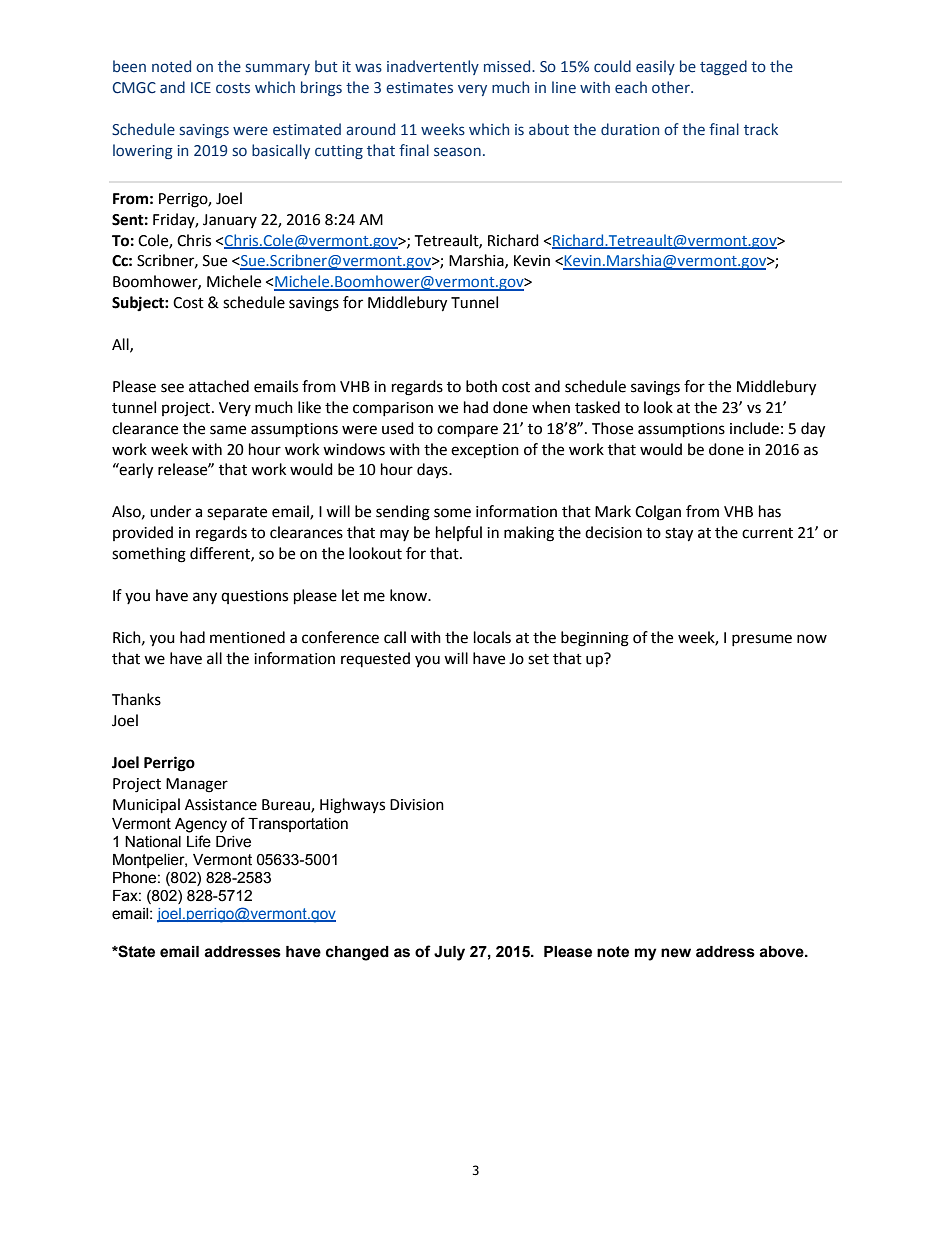 The image size is (952, 1233). Describe the element at coordinates (467, 431) in the screenshot. I see `compare` at that location.
